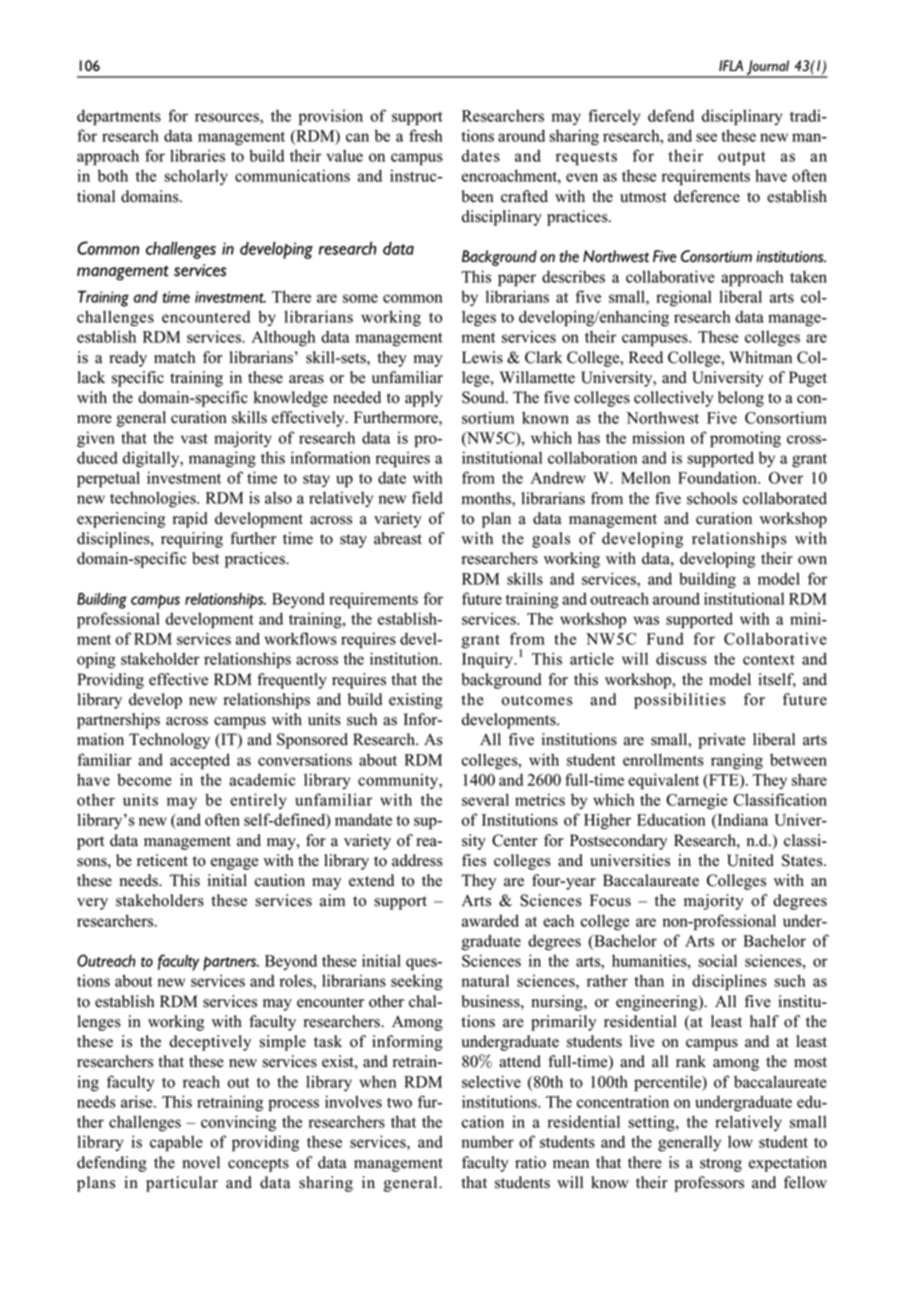 The width and height of the document is (924, 1308). I want to click on Journal, so click(768, 68).
